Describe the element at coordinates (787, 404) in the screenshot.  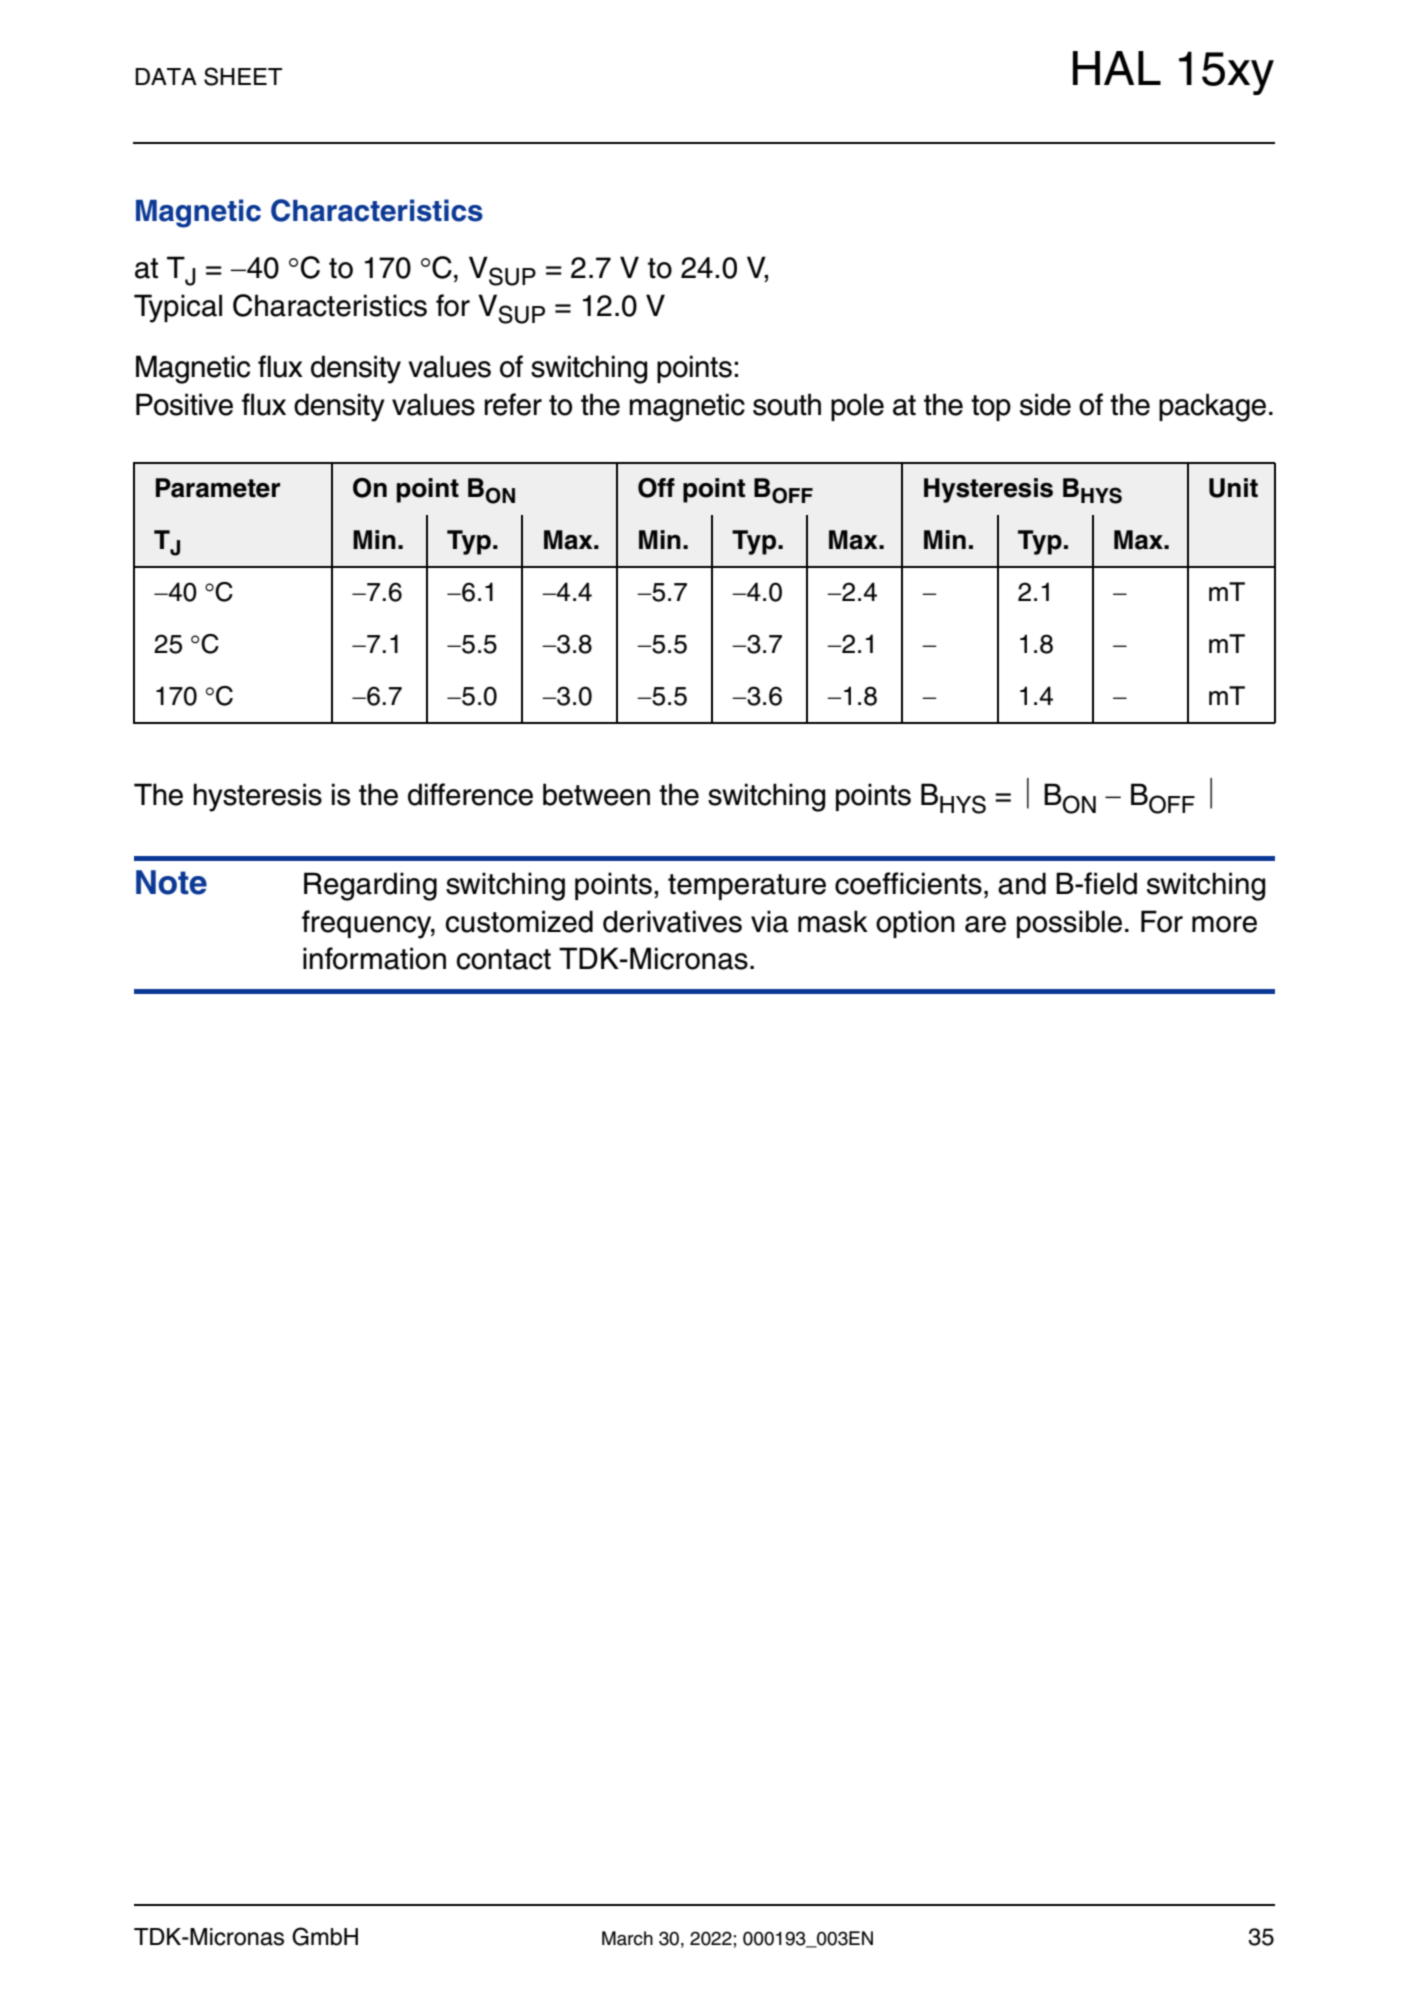
I see `south` at that location.
